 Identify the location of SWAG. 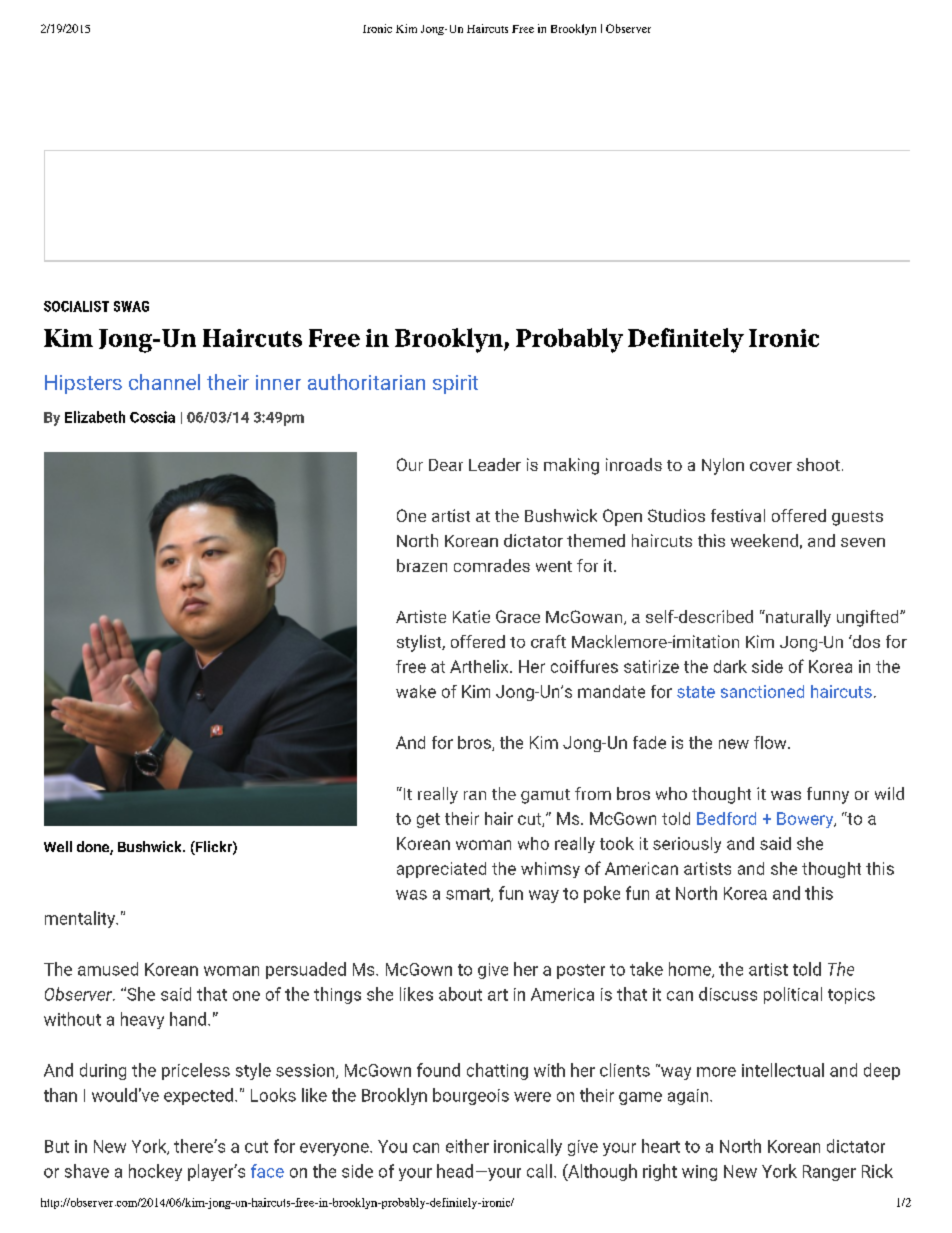
(131, 306).
